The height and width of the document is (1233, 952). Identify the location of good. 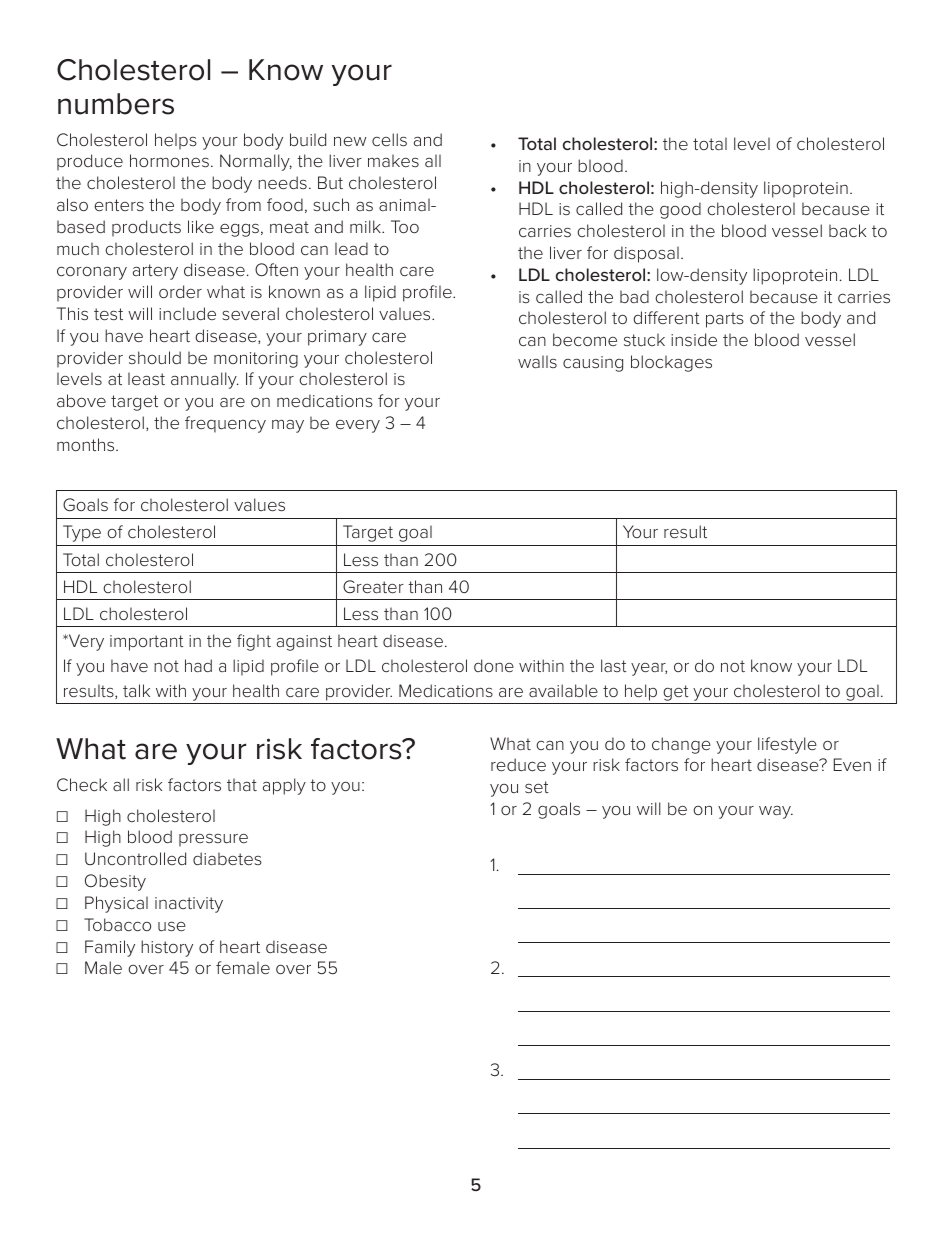
(680, 210).
